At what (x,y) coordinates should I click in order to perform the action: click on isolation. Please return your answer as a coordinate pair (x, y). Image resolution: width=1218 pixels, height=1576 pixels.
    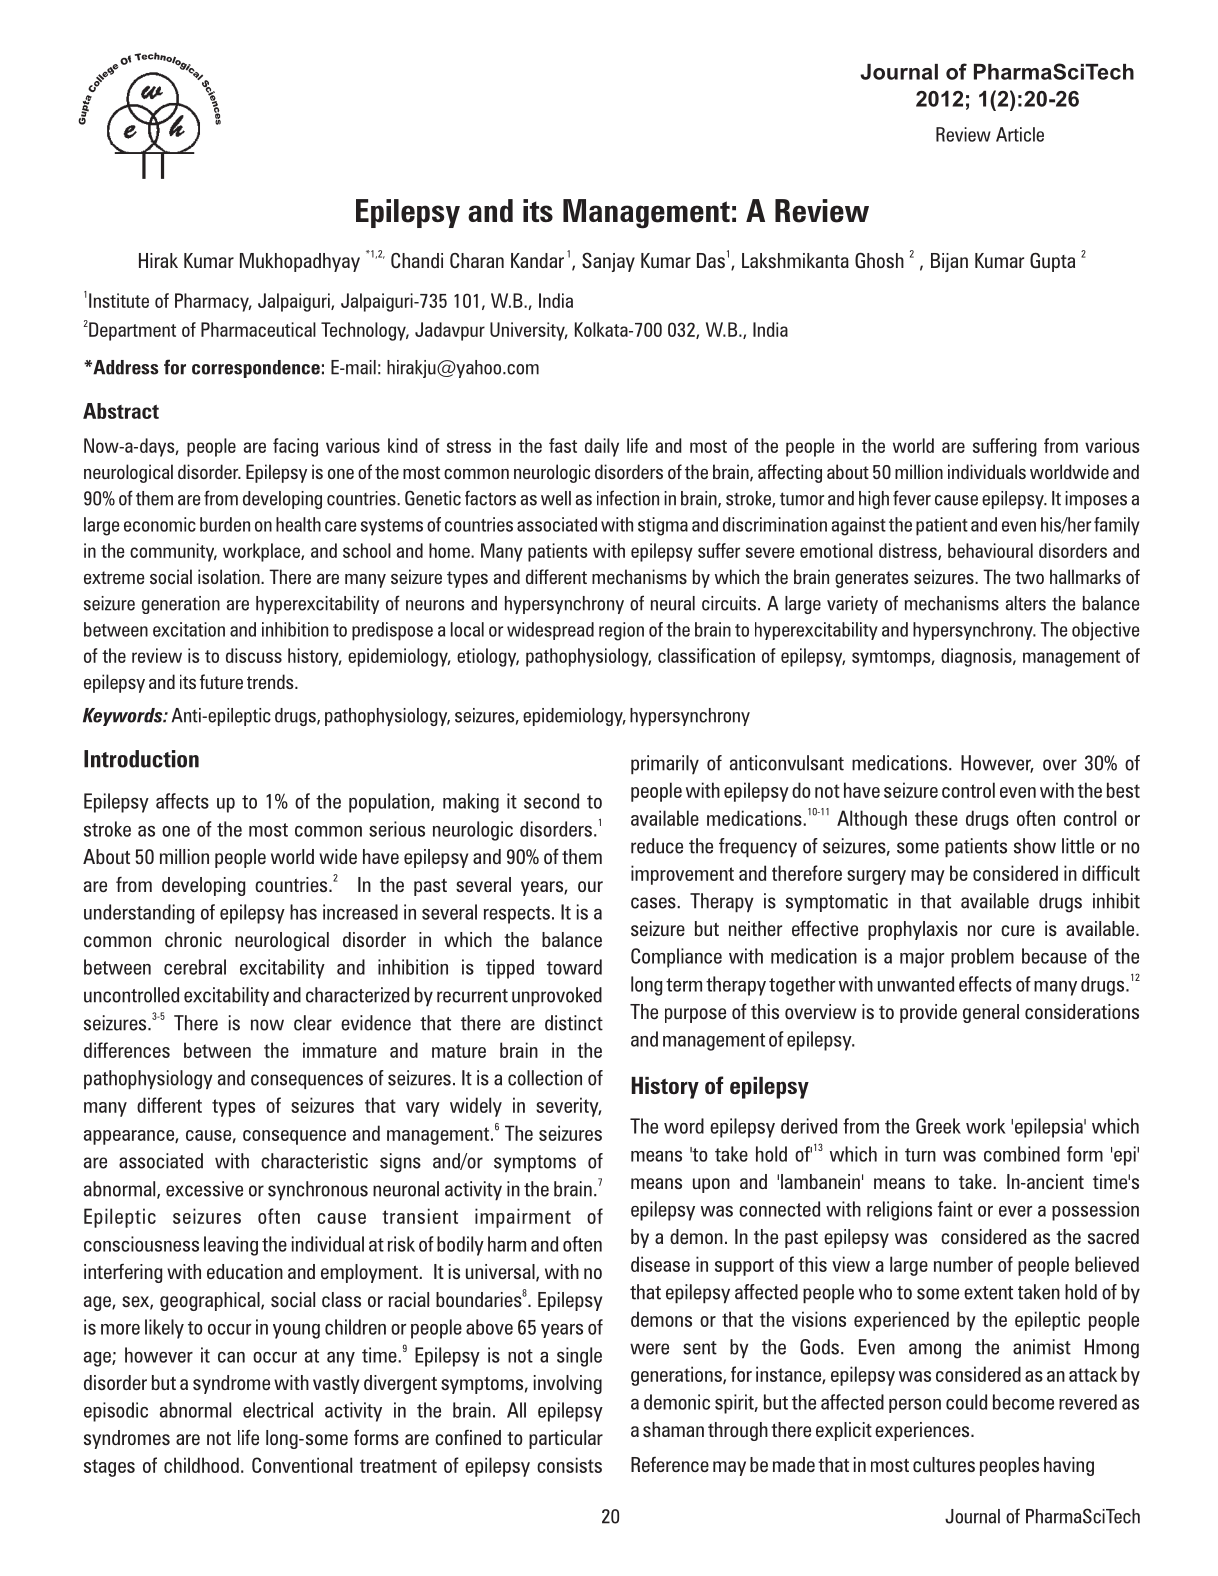
    Looking at the image, I should click on (230, 576).
